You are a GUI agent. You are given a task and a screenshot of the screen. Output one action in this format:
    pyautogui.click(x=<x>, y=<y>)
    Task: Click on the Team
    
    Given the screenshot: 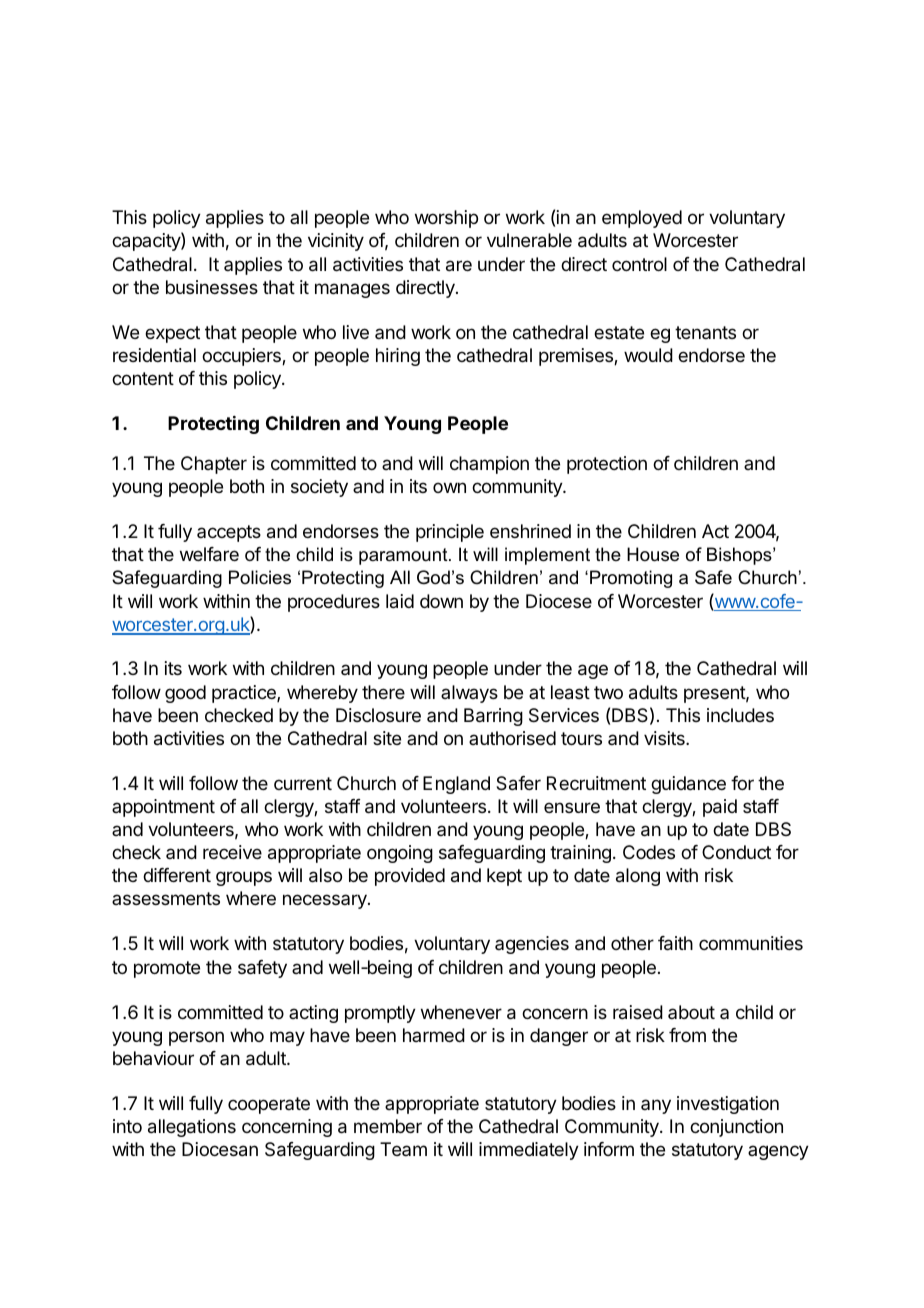 What is the action you would take?
    pyautogui.click(x=403, y=1149)
